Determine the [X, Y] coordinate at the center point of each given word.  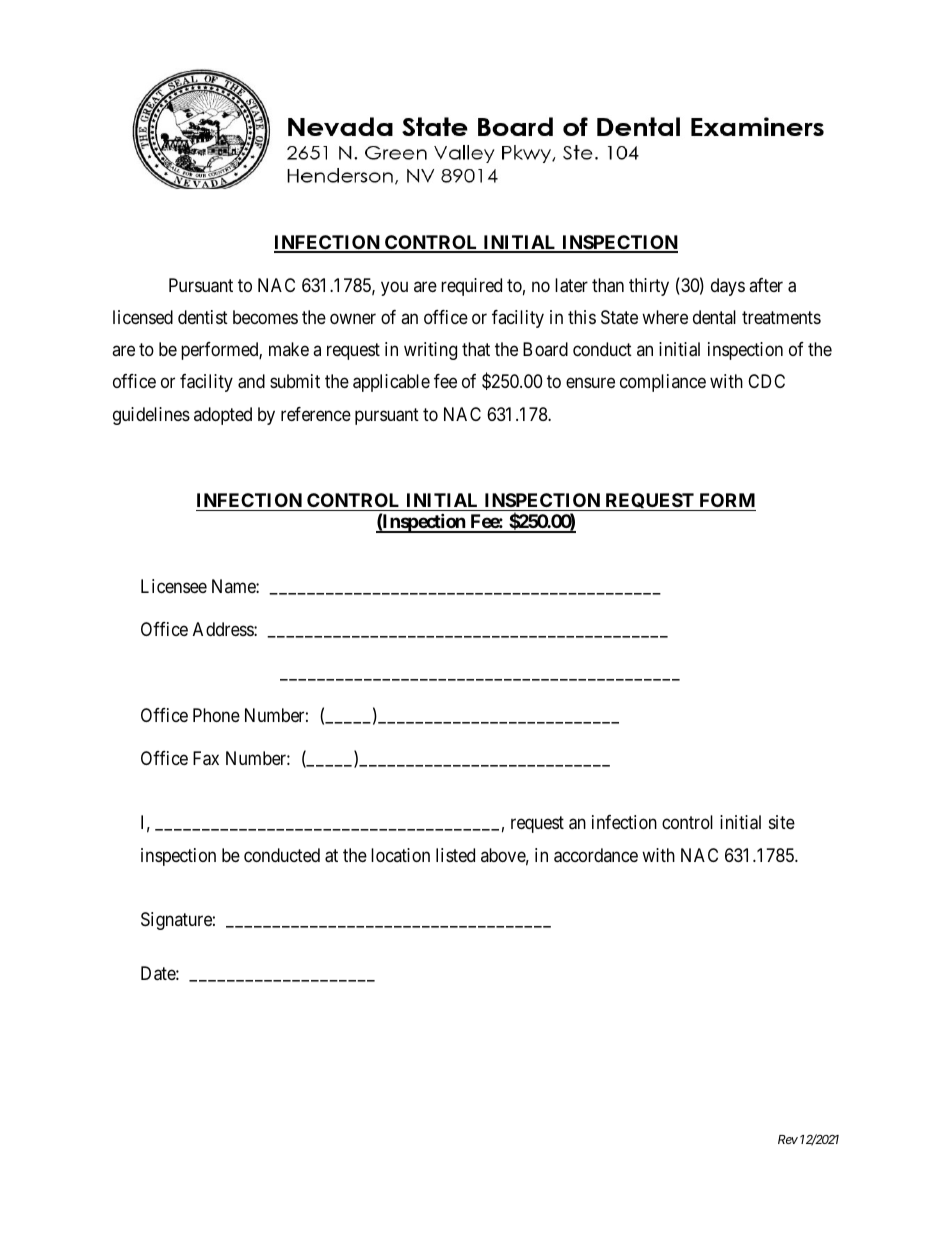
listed [455, 855]
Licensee [174, 586]
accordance [596, 855]
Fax [206, 758]
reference [316, 414]
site [782, 822]
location [400, 855]
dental [714, 317]
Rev [788, 1139]
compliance [663, 383]
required [471, 287]
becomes [265, 317]
